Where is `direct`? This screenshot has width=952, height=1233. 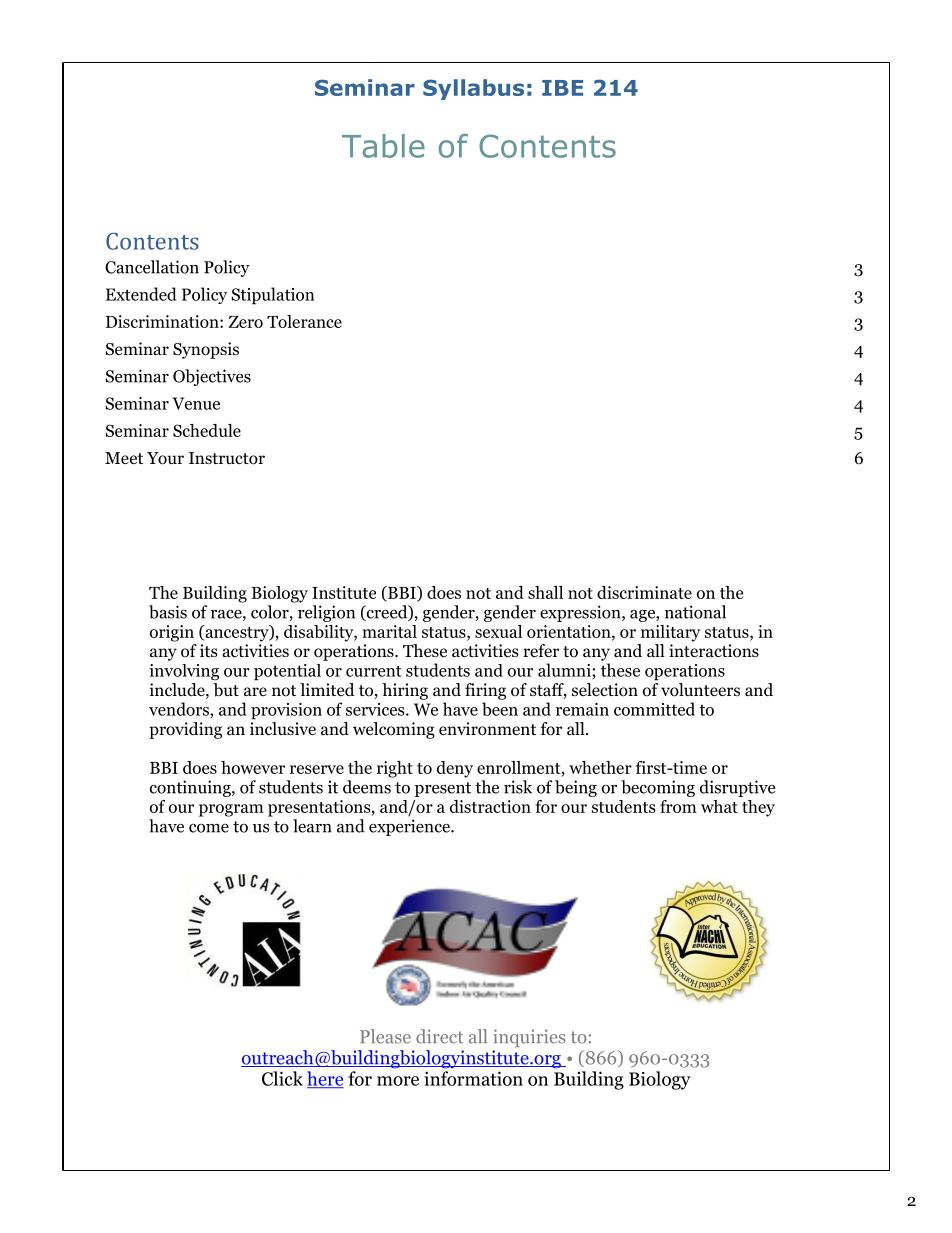 direct is located at coordinates (439, 1036).
